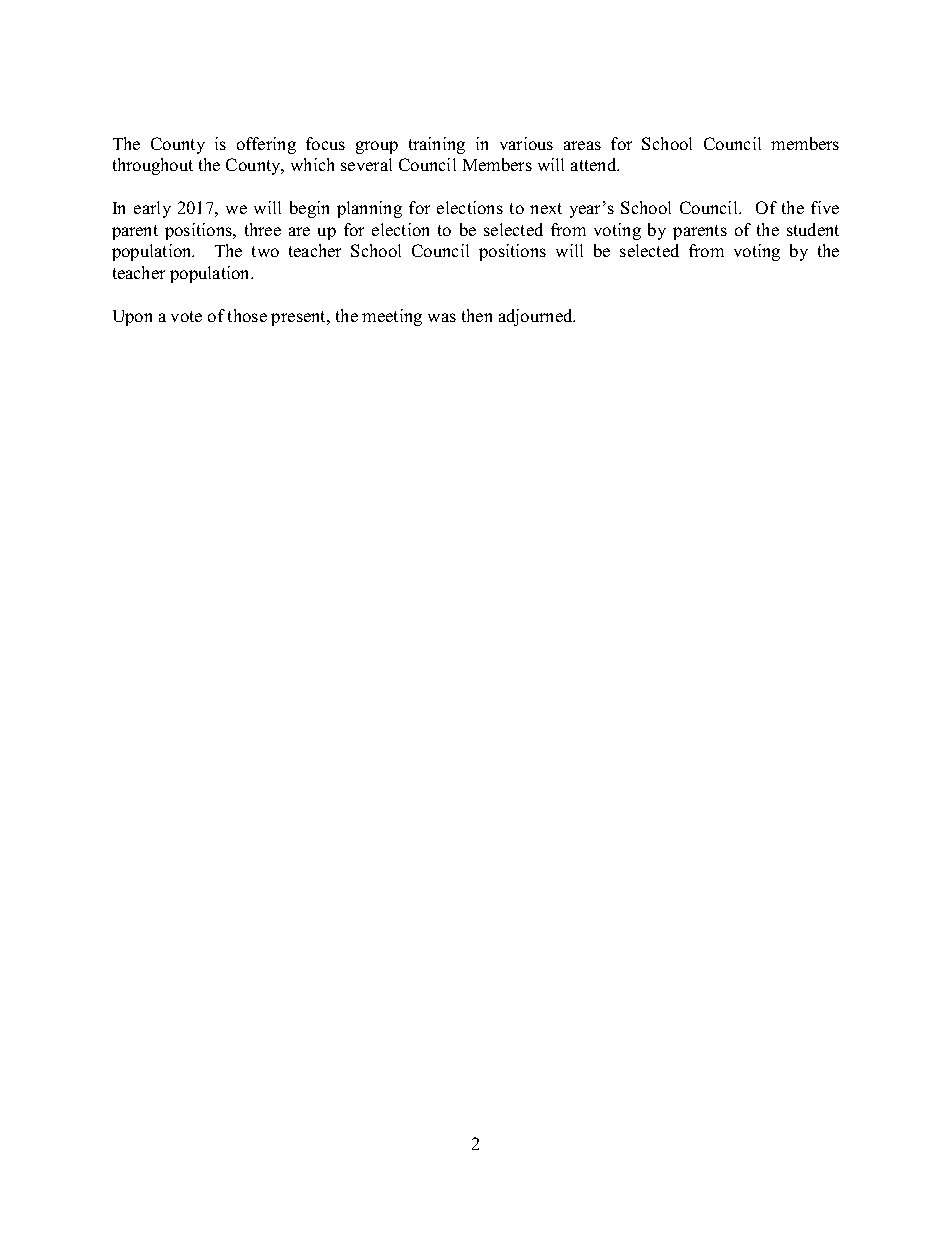 This screenshot has width=952, height=1233. What do you see at coordinates (442, 317) in the screenshot?
I see `was` at bounding box center [442, 317].
